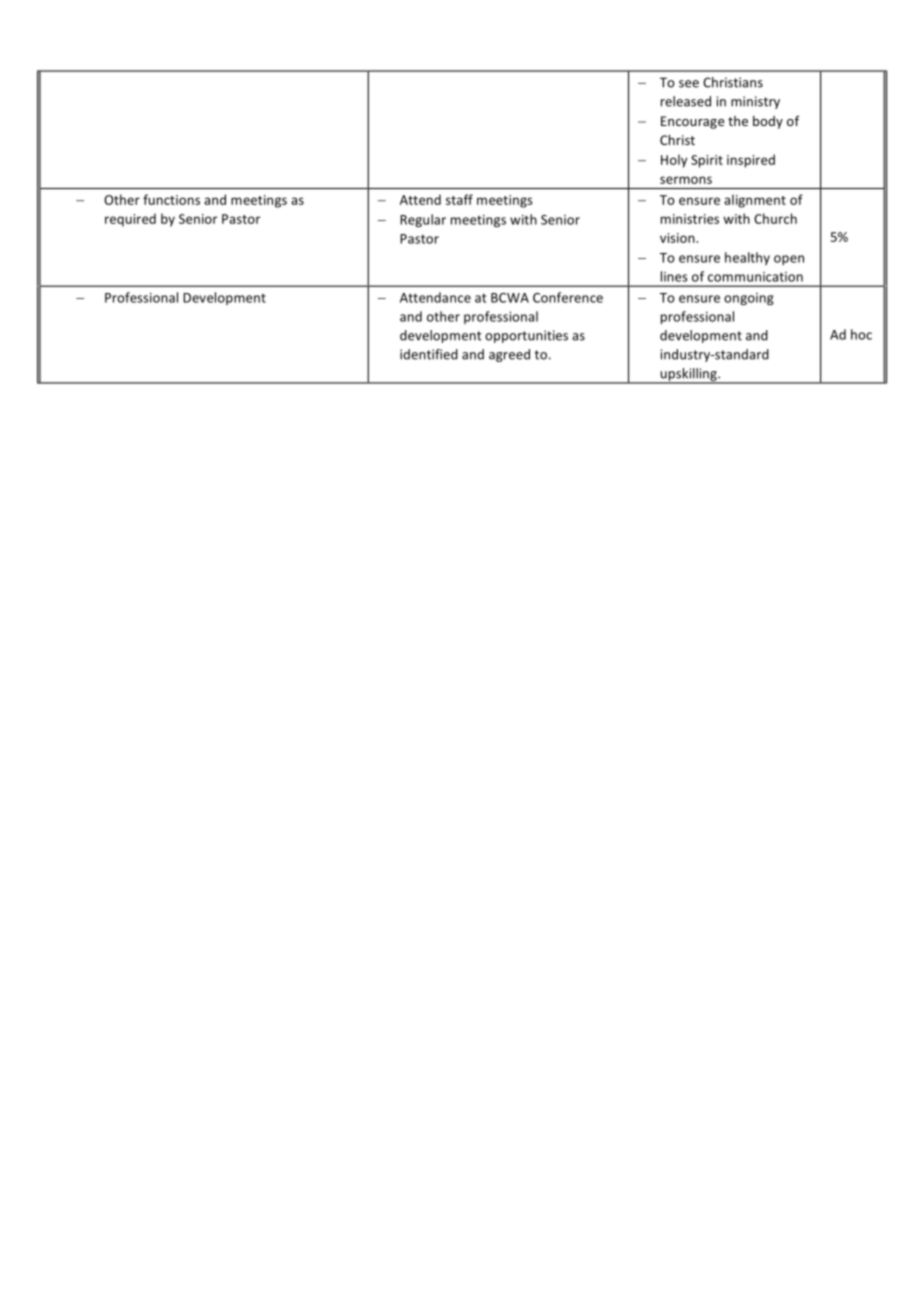 Image resolution: width=924 pixels, height=1308 pixels. I want to click on functions, so click(171, 199).
